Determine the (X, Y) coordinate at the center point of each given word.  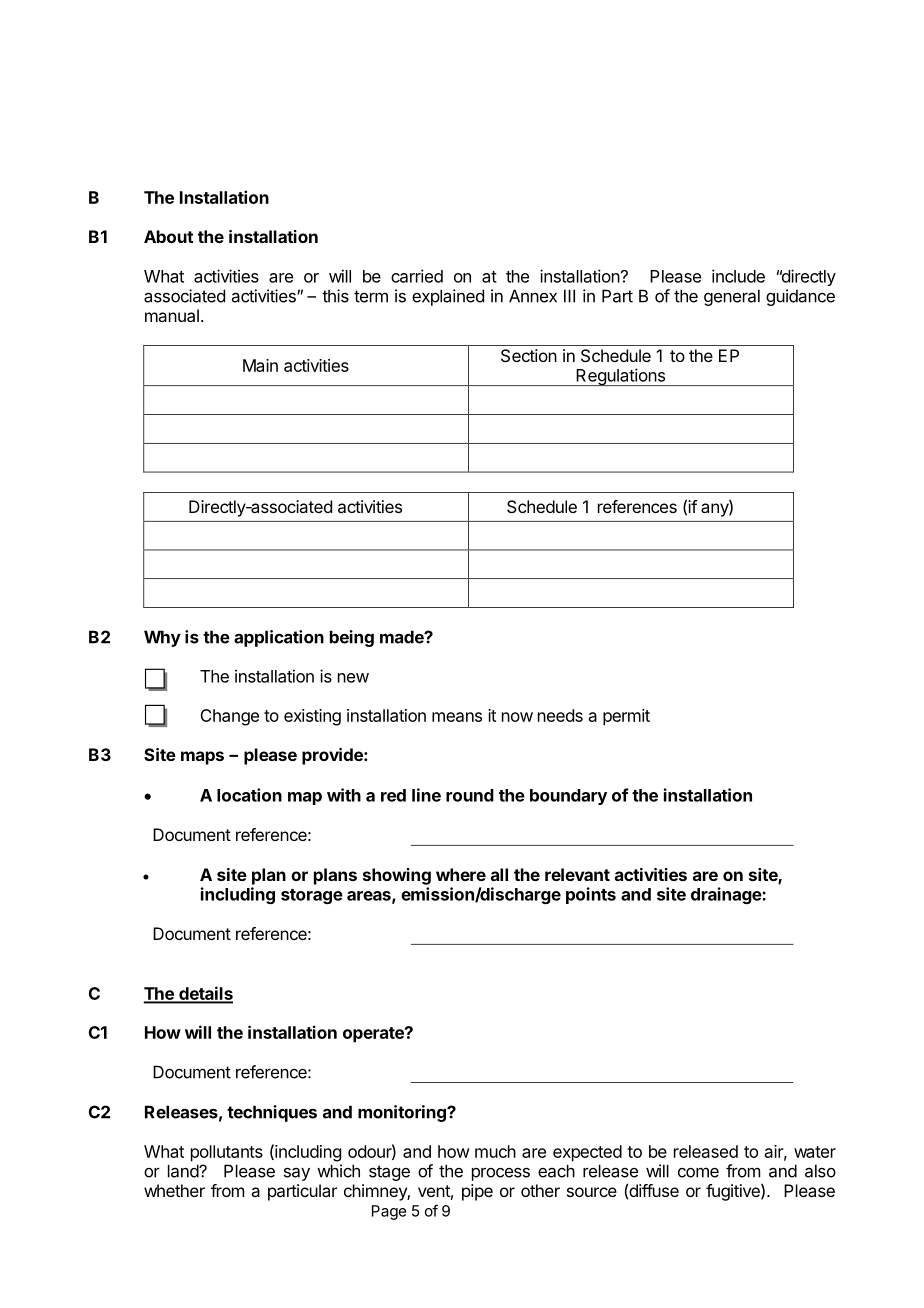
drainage (727, 895)
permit (626, 717)
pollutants (227, 1153)
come (698, 1172)
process (501, 1174)
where (461, 874)
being (352, 638)
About (168, 236)
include (738, 276)
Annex (533, 296)
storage (312, 896)
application (279, 638)
